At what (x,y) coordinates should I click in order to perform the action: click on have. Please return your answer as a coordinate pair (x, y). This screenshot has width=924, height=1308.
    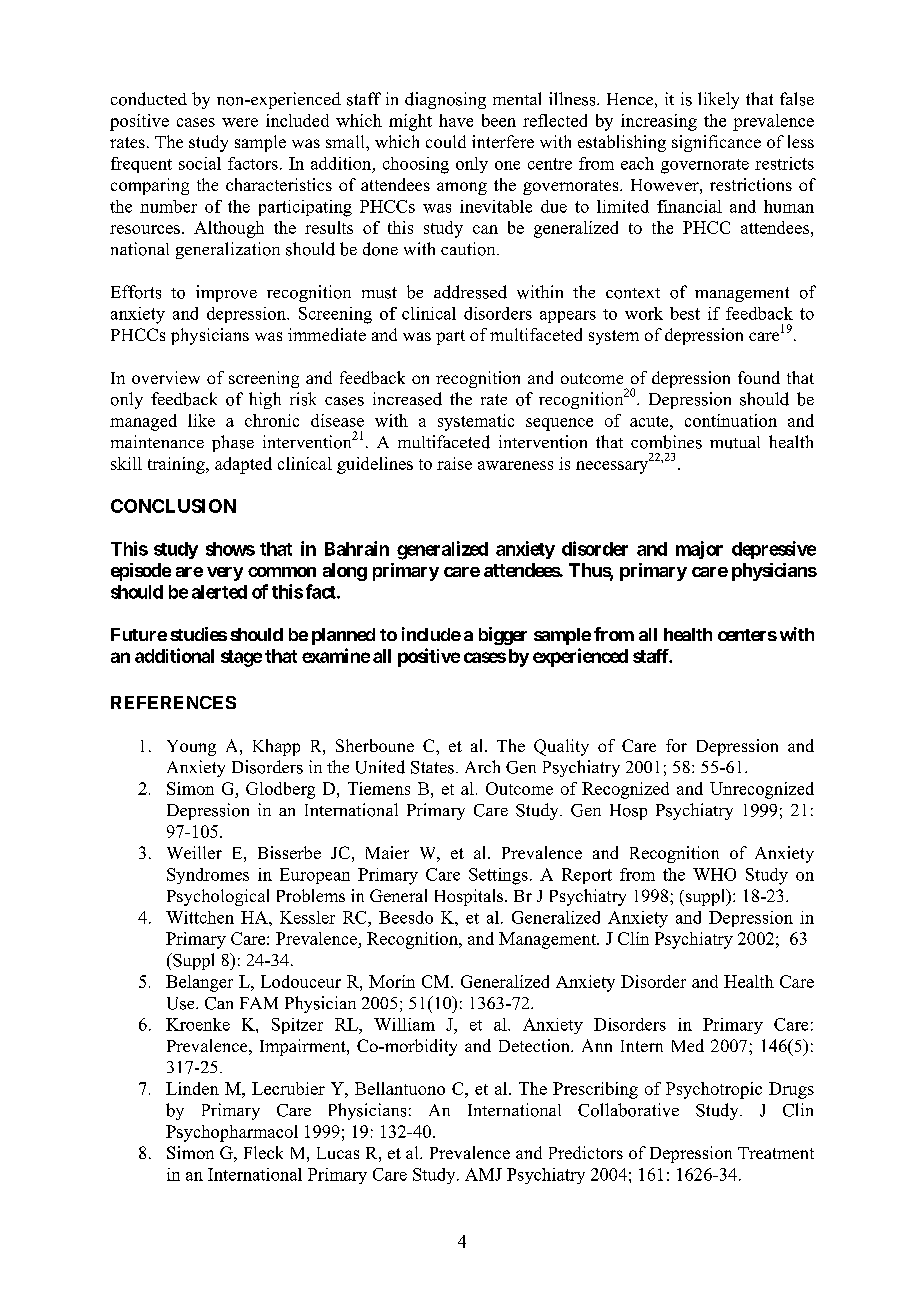
    Looking at the image, I should click on (456, 120).
